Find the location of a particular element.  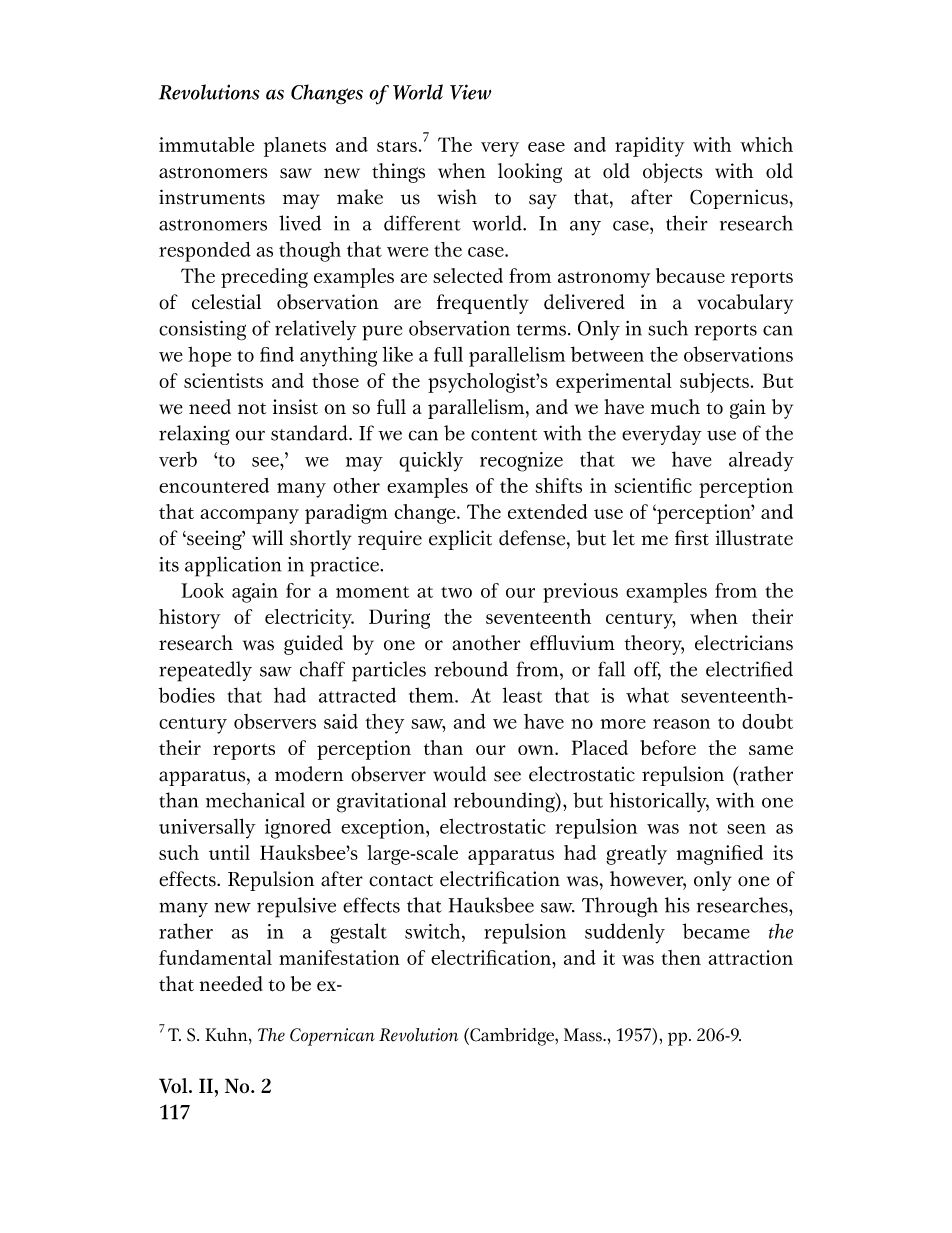

Cambridge is located at coordinates (512, 1037).
